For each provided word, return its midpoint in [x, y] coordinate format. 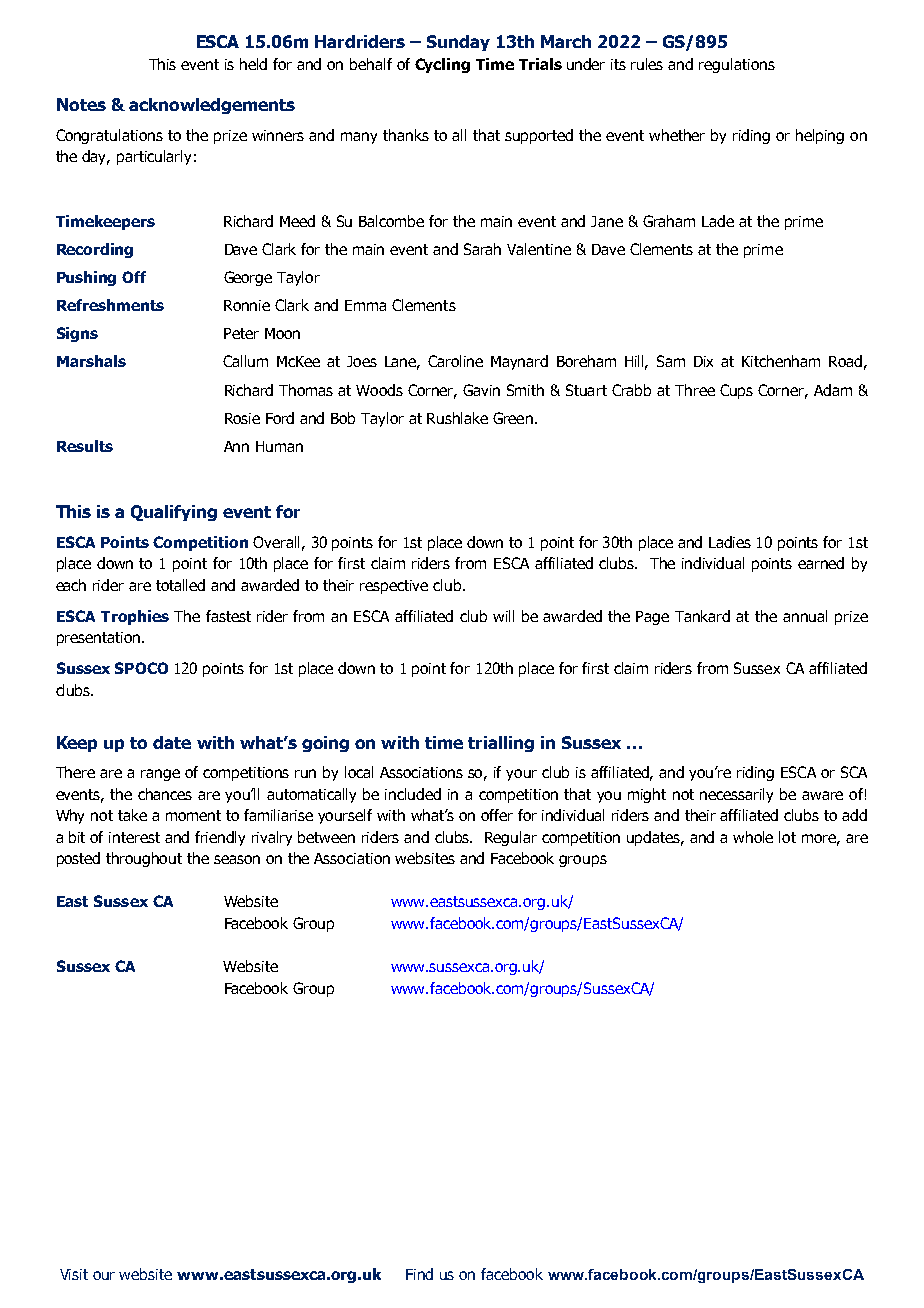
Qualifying [174, 513]
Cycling [442, 65]
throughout [144, 859]
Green [514, 418]
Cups [736, 391]
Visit [74, 1274]
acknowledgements [212, 106]
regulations [737, 65]
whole [753, 837]
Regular [511, 838]
